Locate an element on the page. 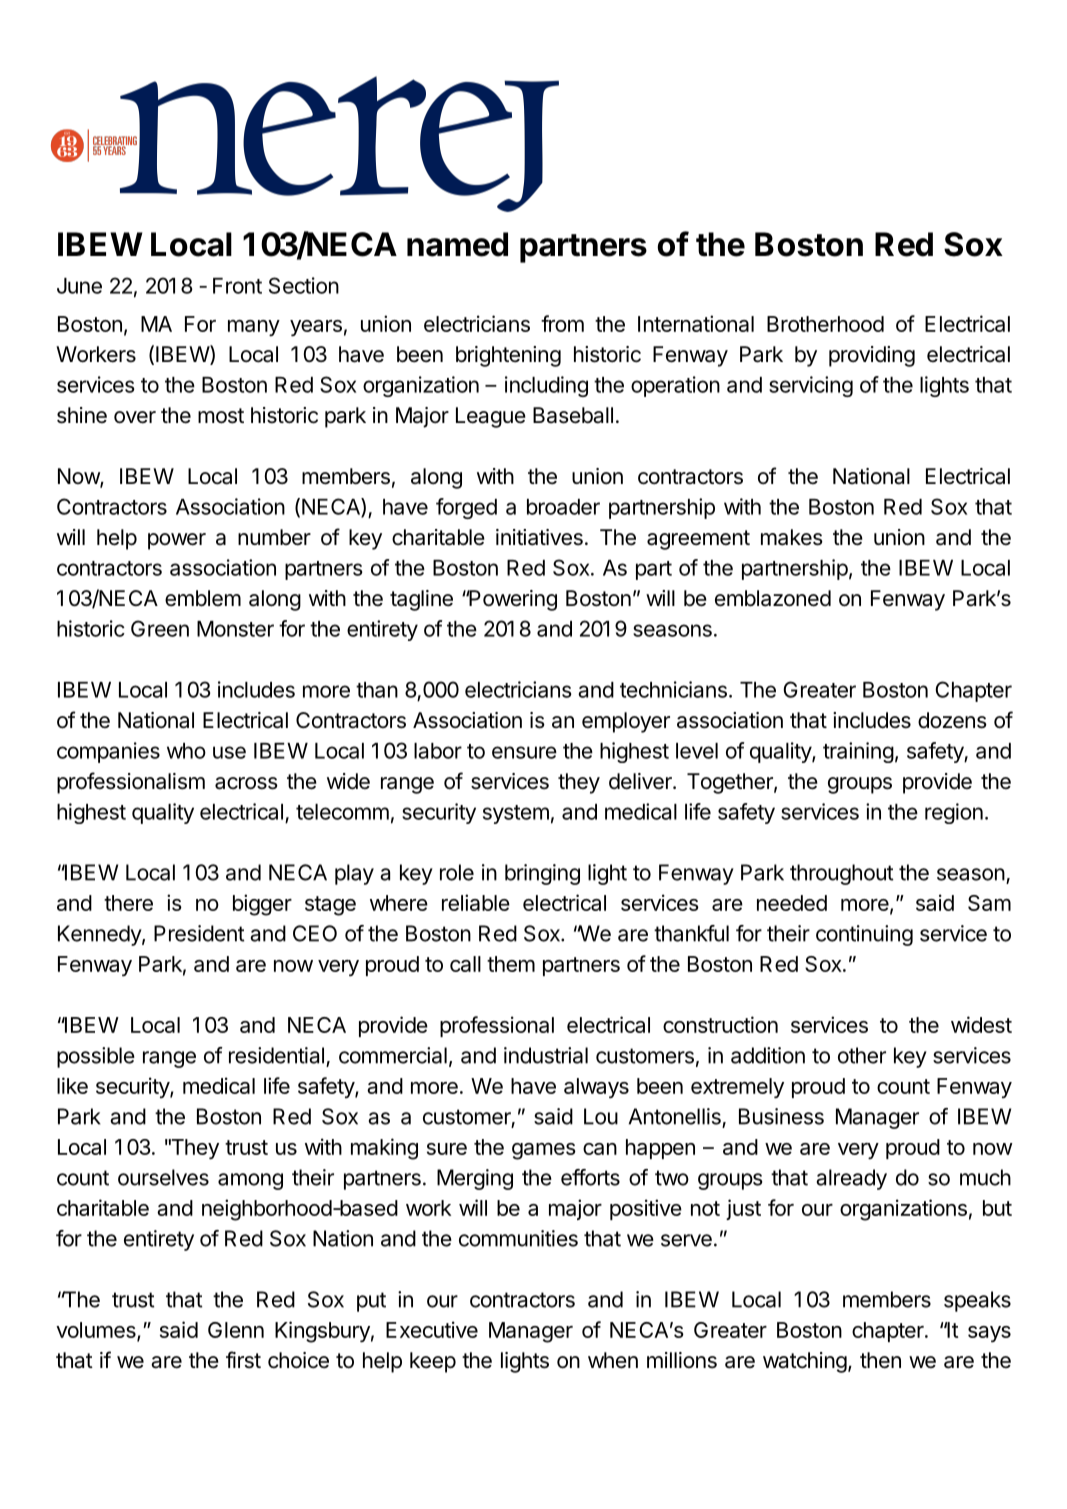  addition is located at coordinates (768, 1055).
